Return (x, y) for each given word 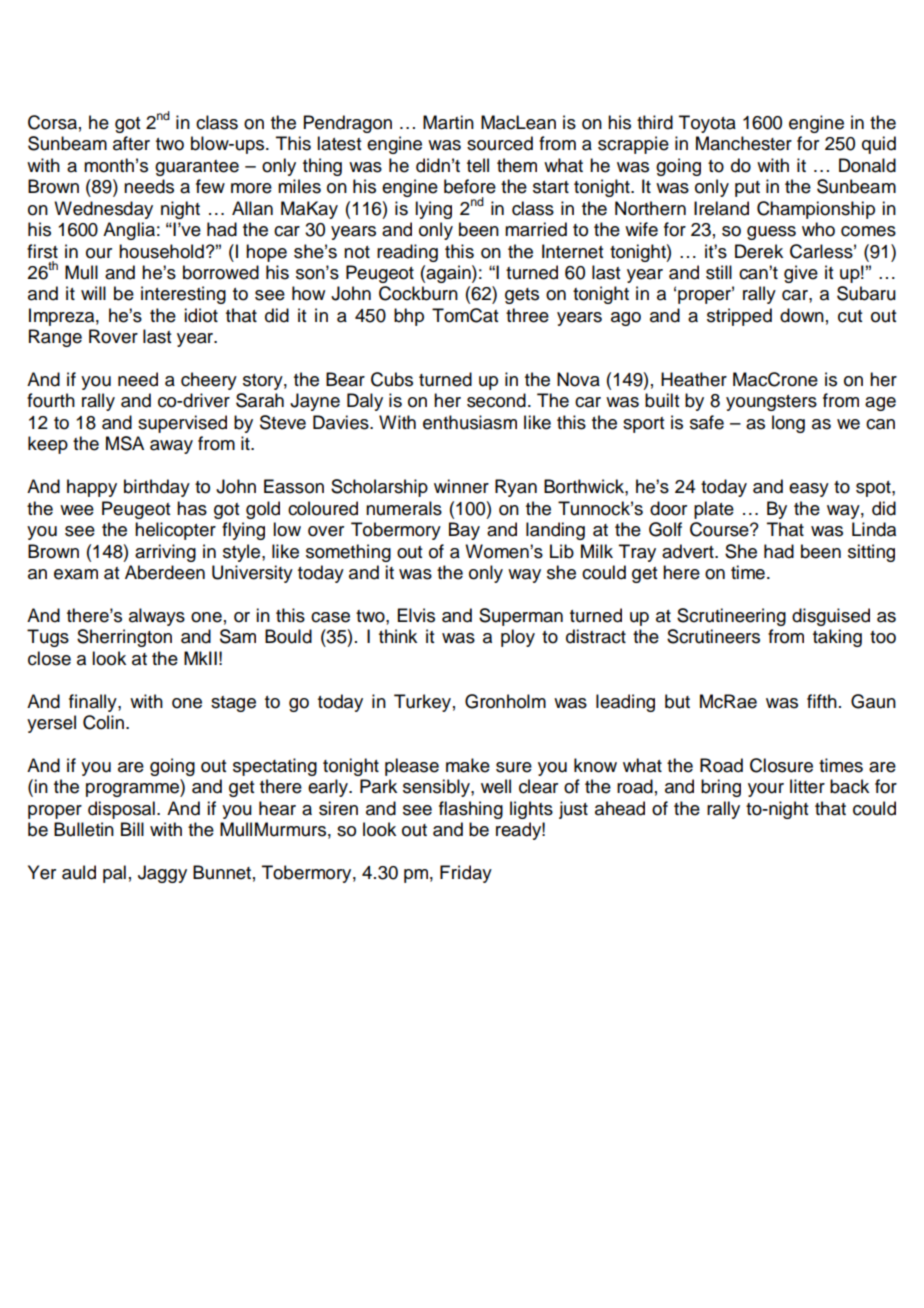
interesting (183, 295)
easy (809, 490)
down (802, 315)
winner (461, 486)
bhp (409, 317)
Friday (466, 874)
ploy (518, 638)
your (766, 790)
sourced (500, 143)
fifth (822, 701)
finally (94, 703)
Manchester (744, 143)
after (131, 143)
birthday (157, 488)
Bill (132, 829)
